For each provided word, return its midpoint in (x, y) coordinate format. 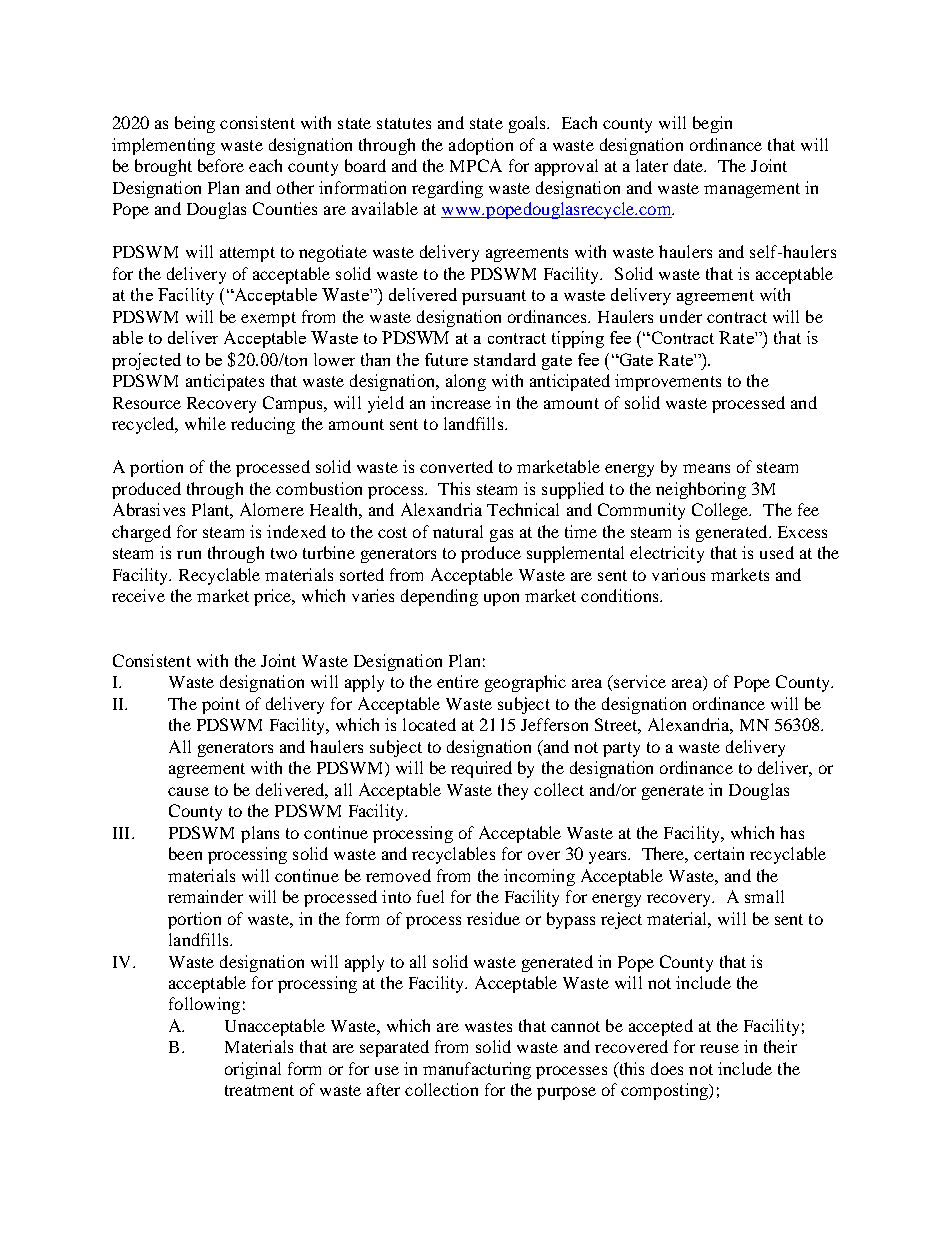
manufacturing (477, 1070)
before (221, 165)
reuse (719, 1048)
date (690, 165)
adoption (481, 146)
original (253, 1070)
